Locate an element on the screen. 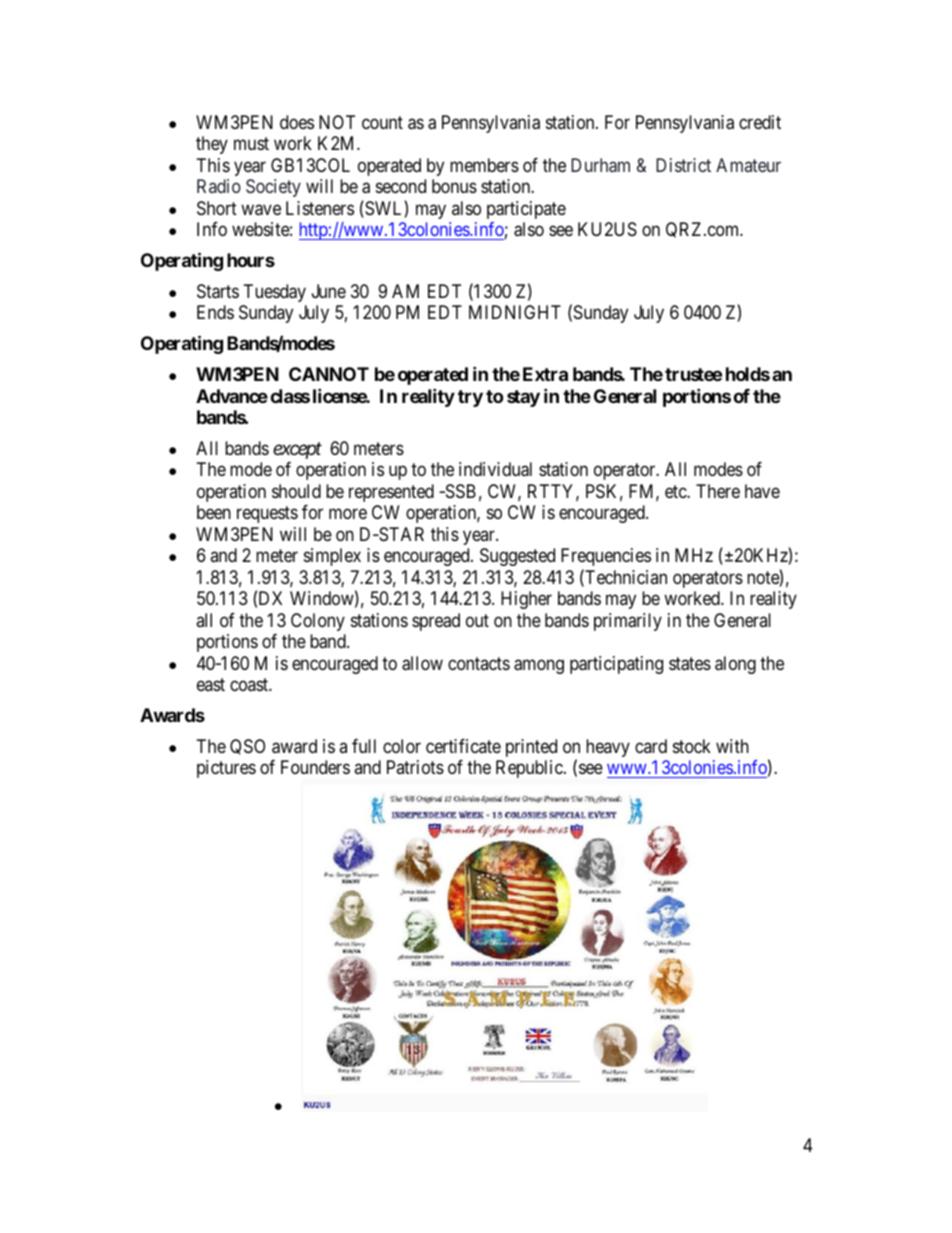 The width and height of the screenshot is (952, 1233). Colony is located at coordinates (318, 622).
